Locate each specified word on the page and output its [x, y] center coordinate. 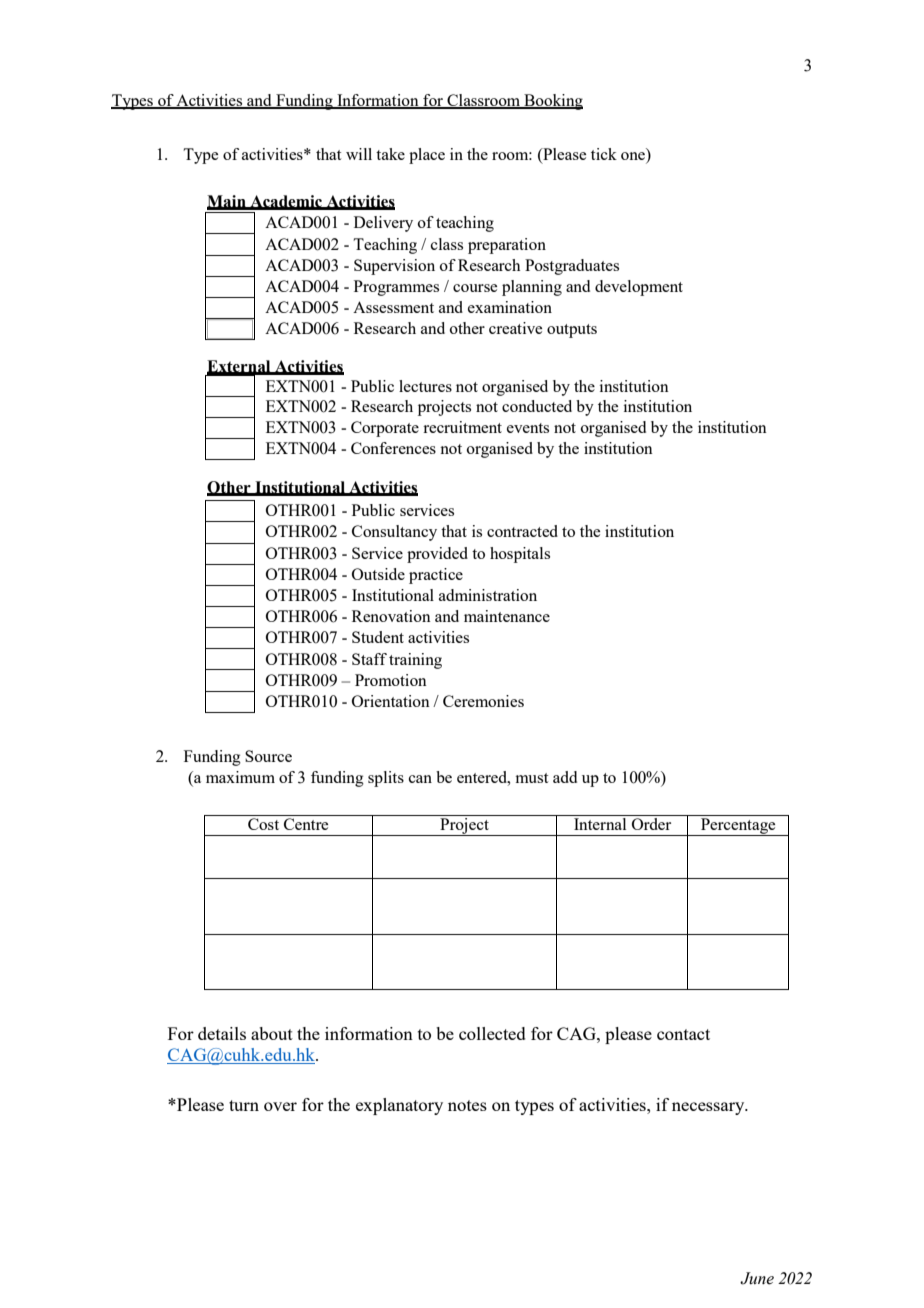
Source [268, 756]
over [280, 1106]
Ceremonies [483, 701]
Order [651, 824]
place [427, 156]
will [359, 154]
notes [467, 1105]
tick [604, 154]
